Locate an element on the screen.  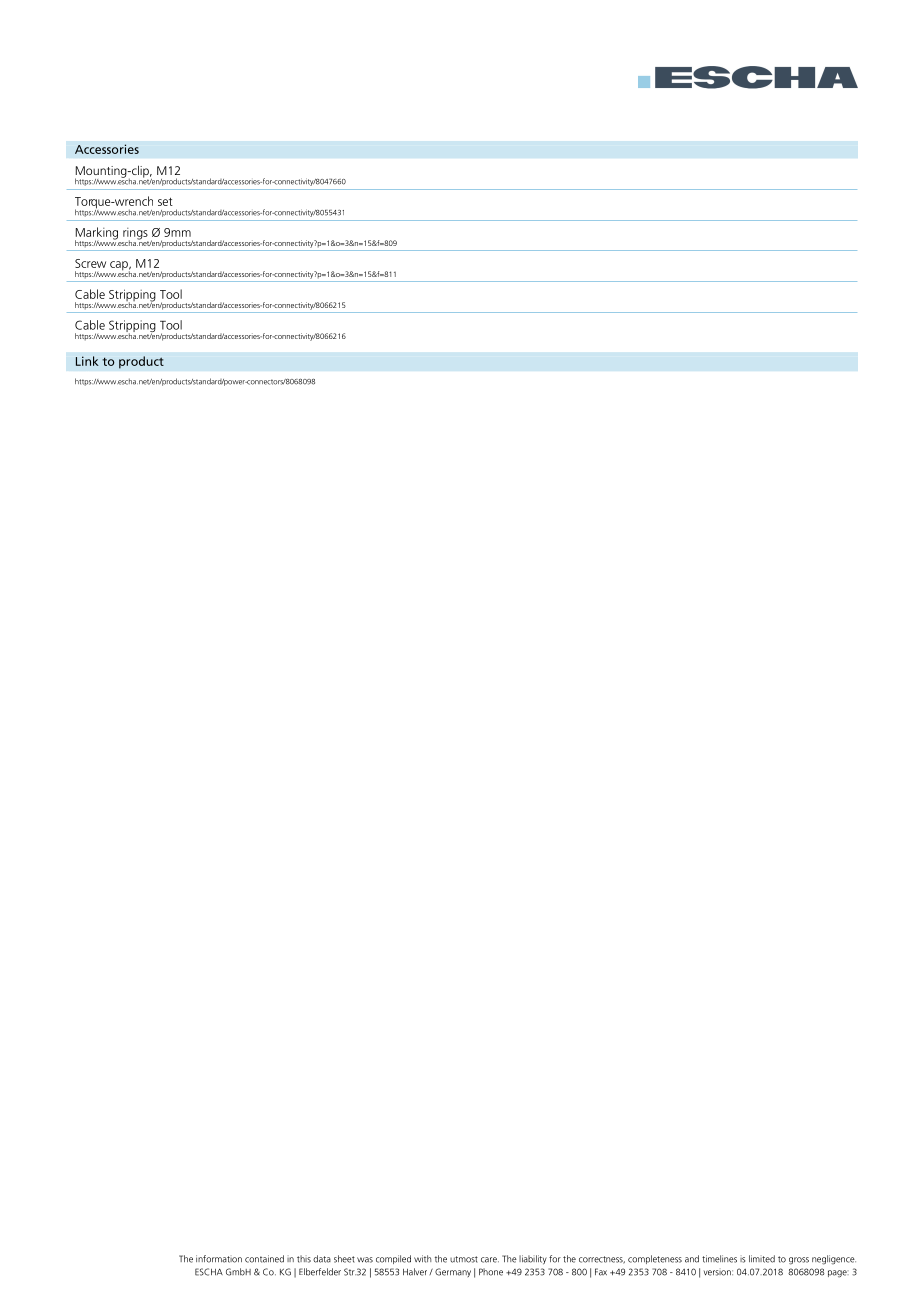
set is located at coordinates (165, 201).
